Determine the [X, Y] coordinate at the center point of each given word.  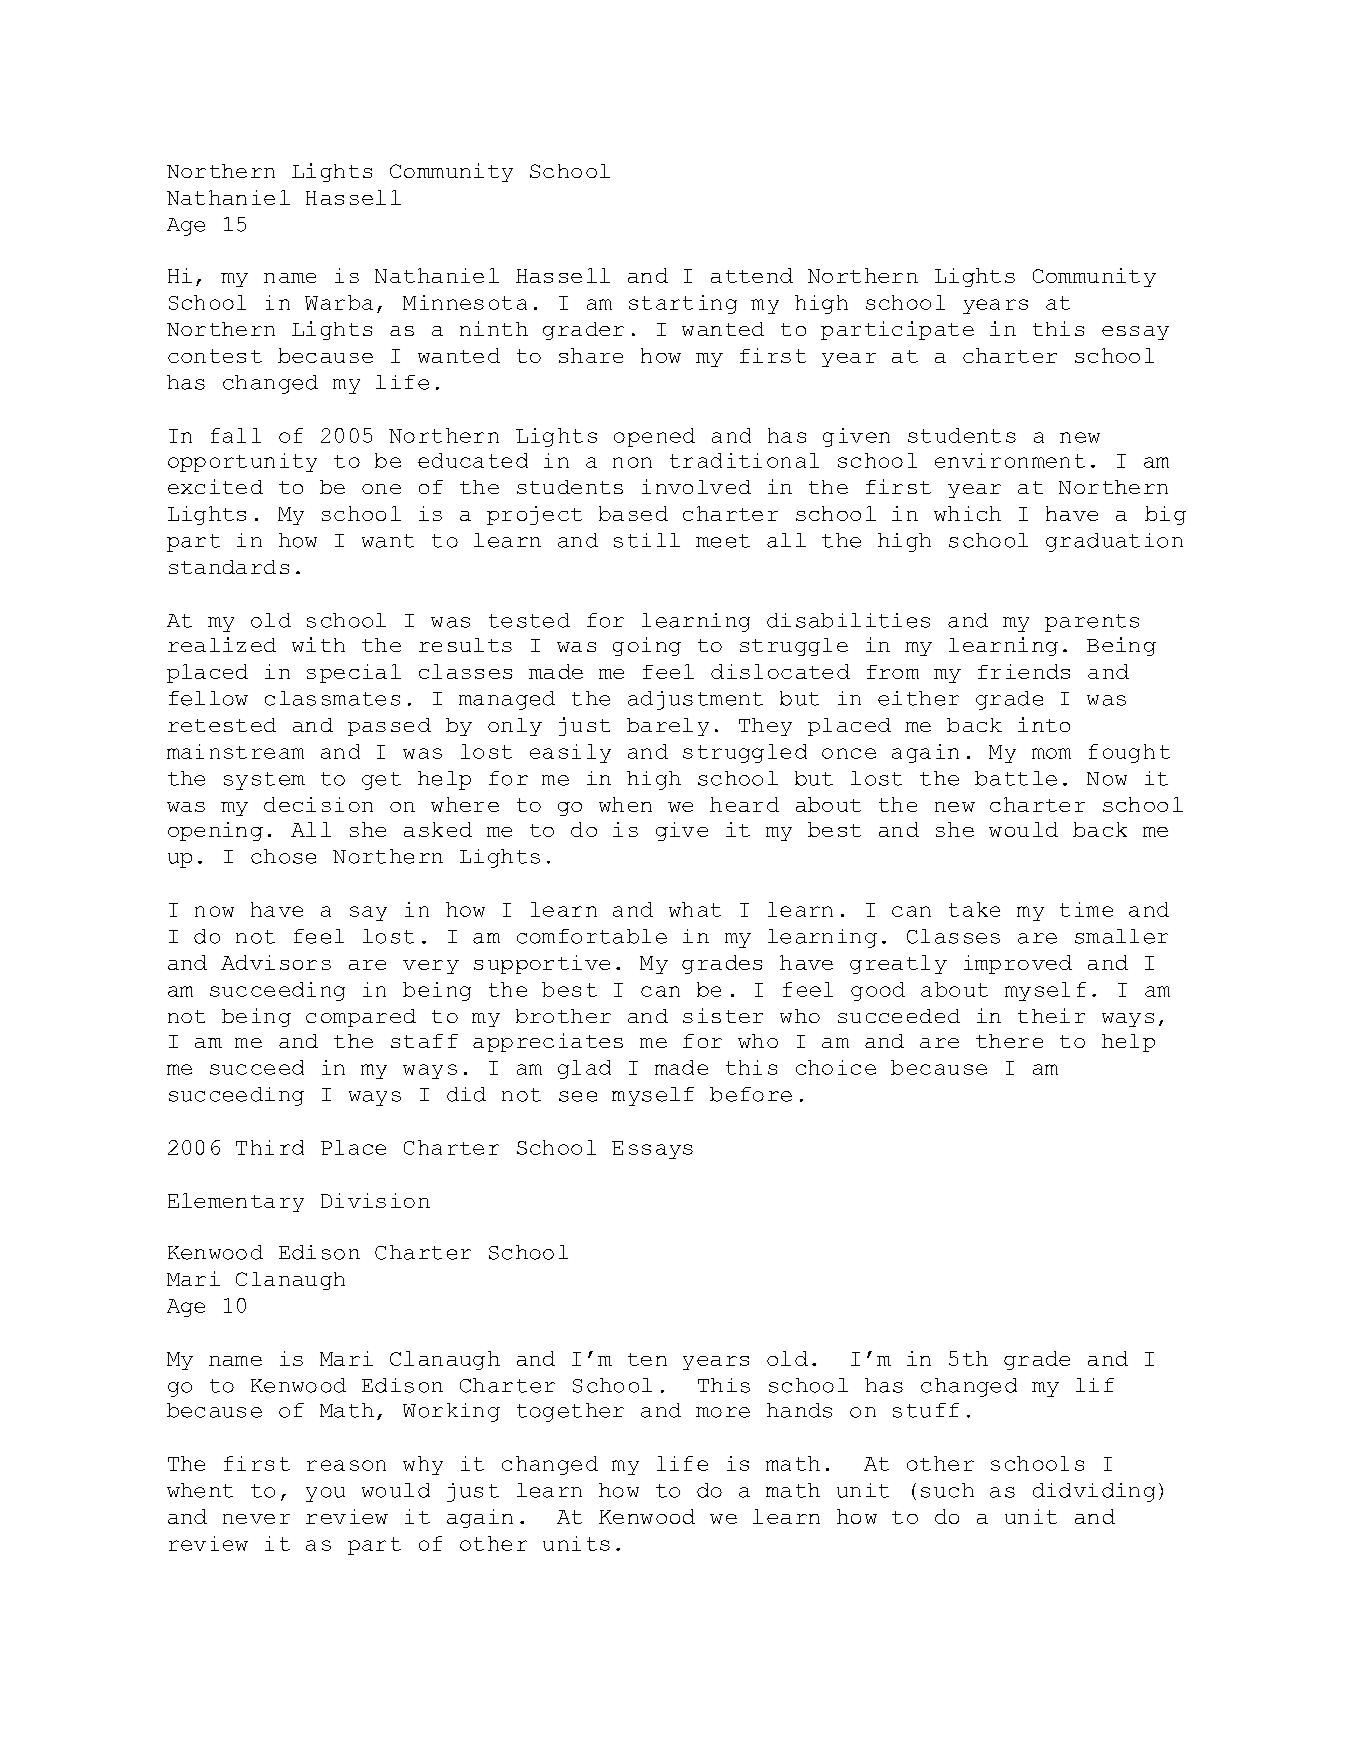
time [1086, 909]
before [751, 1094]
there [1009, 1041]
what [695, 909]
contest [215, 356]
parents [1092, 623]
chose [283, 856]
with [318, 644]
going [647, 646]
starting [683, 304]
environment [1010, 460]
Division [375, 1200]
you [325, 1494]
